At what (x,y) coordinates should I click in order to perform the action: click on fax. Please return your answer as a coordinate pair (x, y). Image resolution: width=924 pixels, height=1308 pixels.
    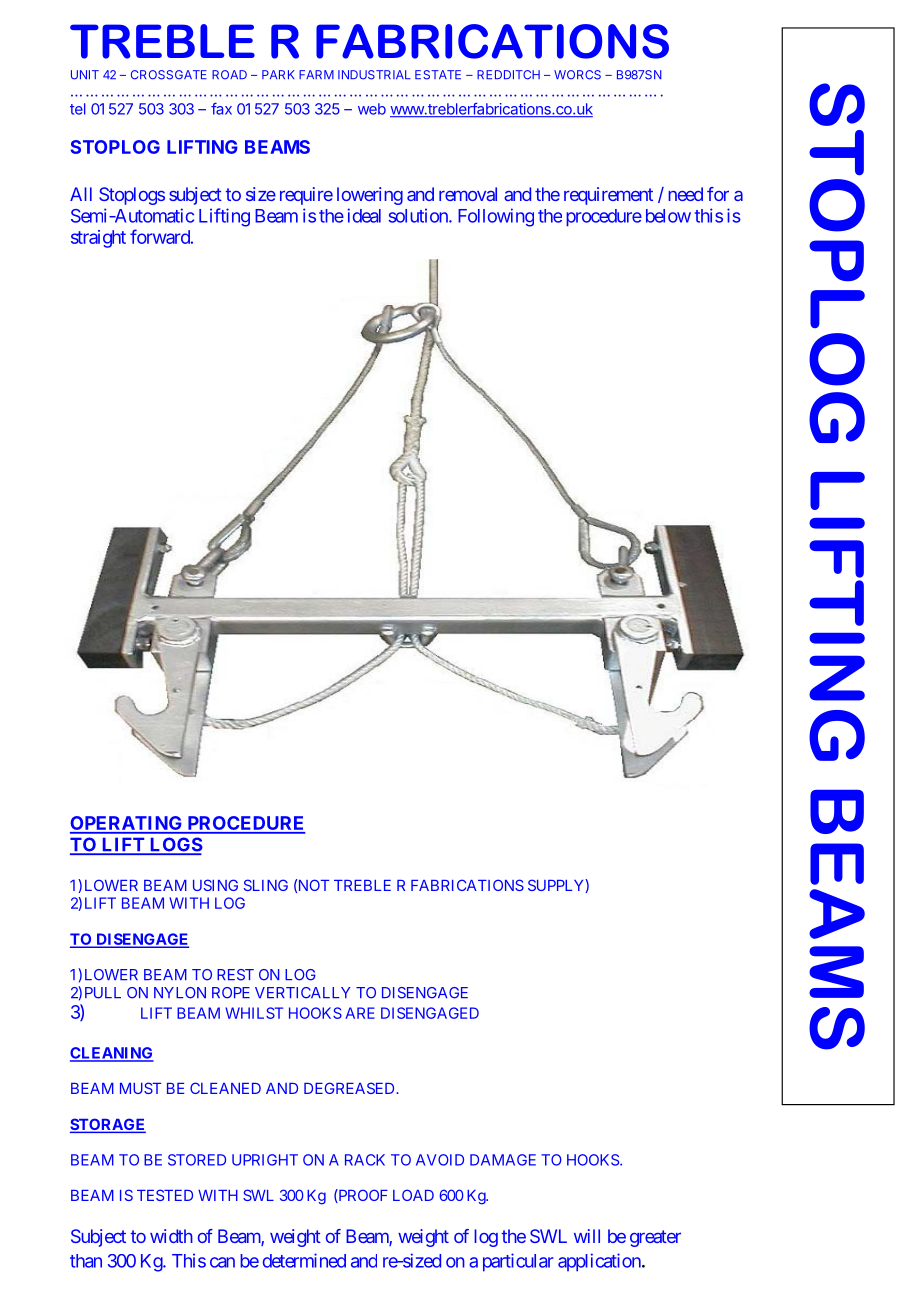
    Looking at the image, I should click on (221, 109).
